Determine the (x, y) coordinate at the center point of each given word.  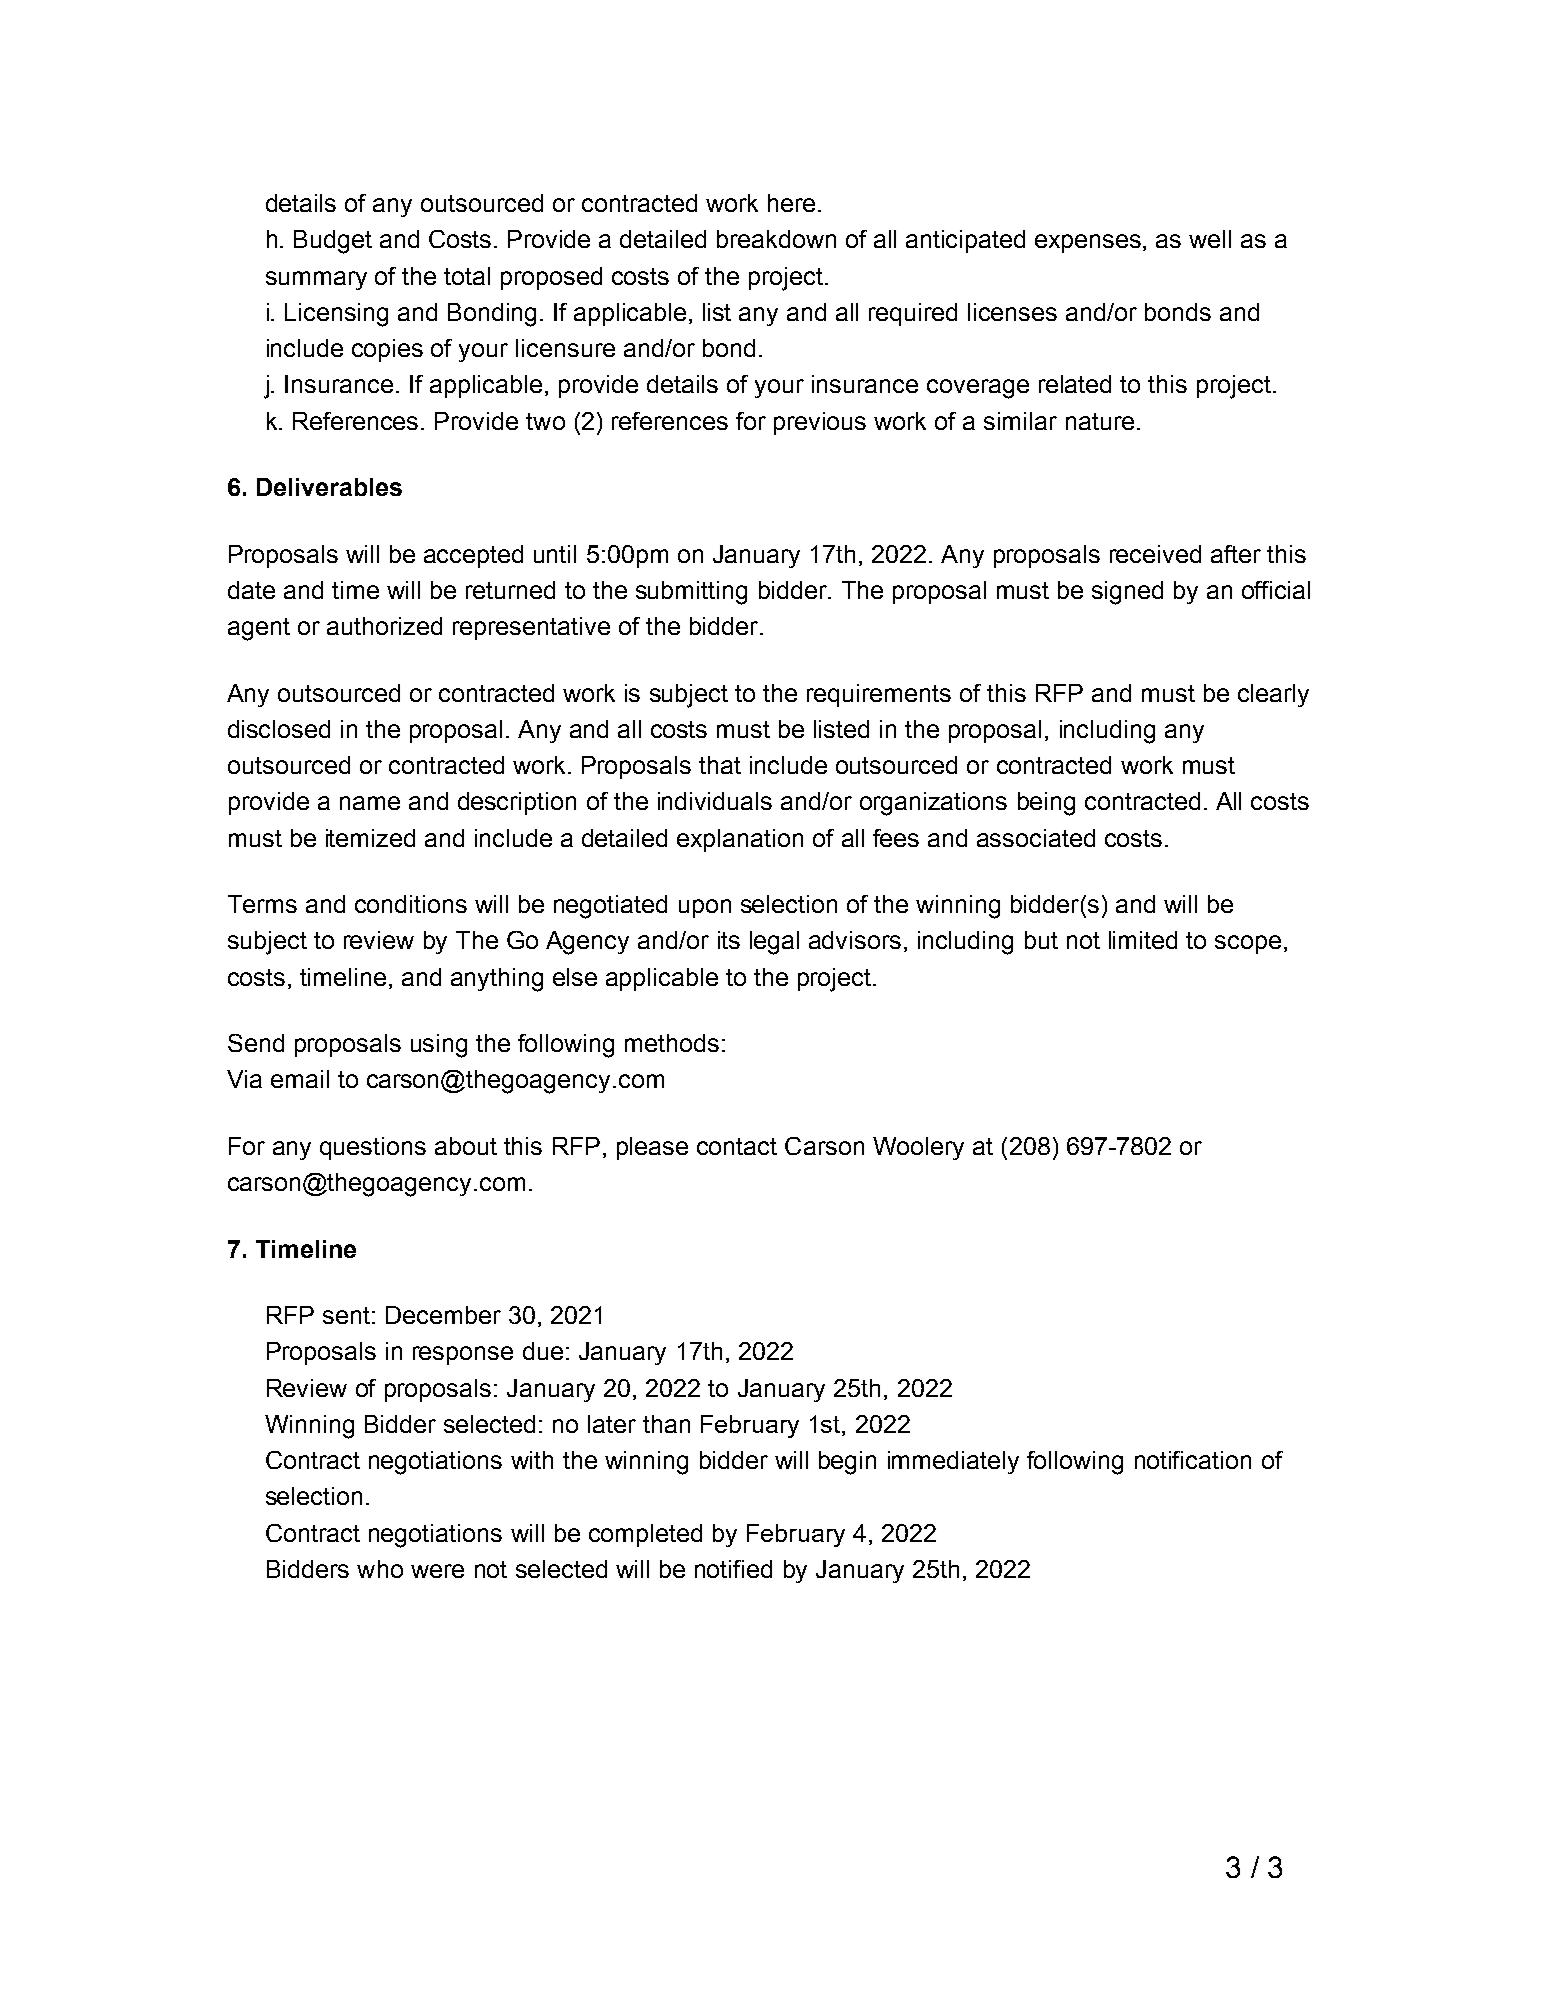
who (380, 1569)
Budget (333, 242)
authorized (384, 626)
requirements (879, 695)
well (1210, 239)
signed (1127, 593)
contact (737, 1146)
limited (1143, 940)
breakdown (776, 239)
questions (373, 1148)
